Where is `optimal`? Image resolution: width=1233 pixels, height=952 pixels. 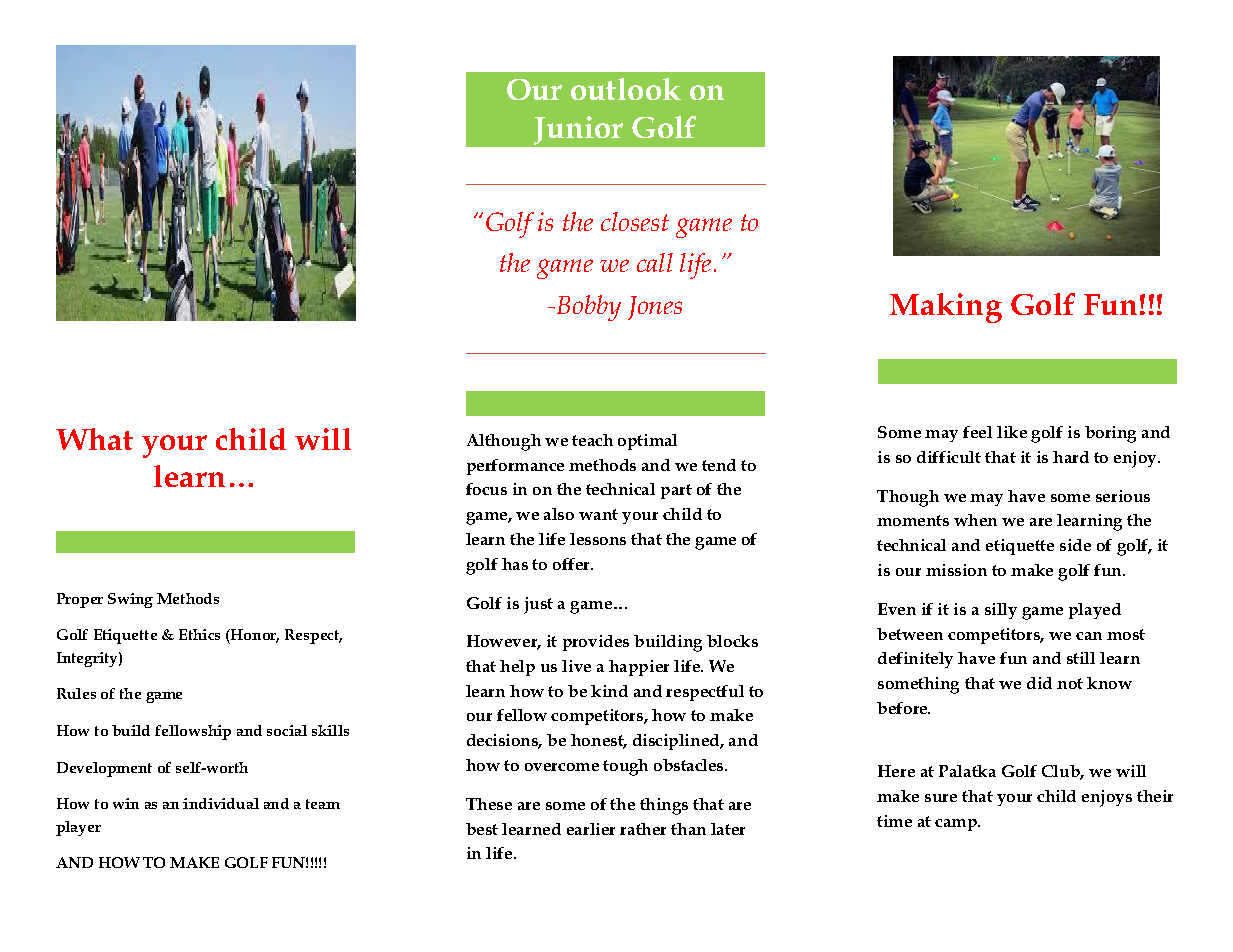
optimal is located at coordinates (647, 442).
